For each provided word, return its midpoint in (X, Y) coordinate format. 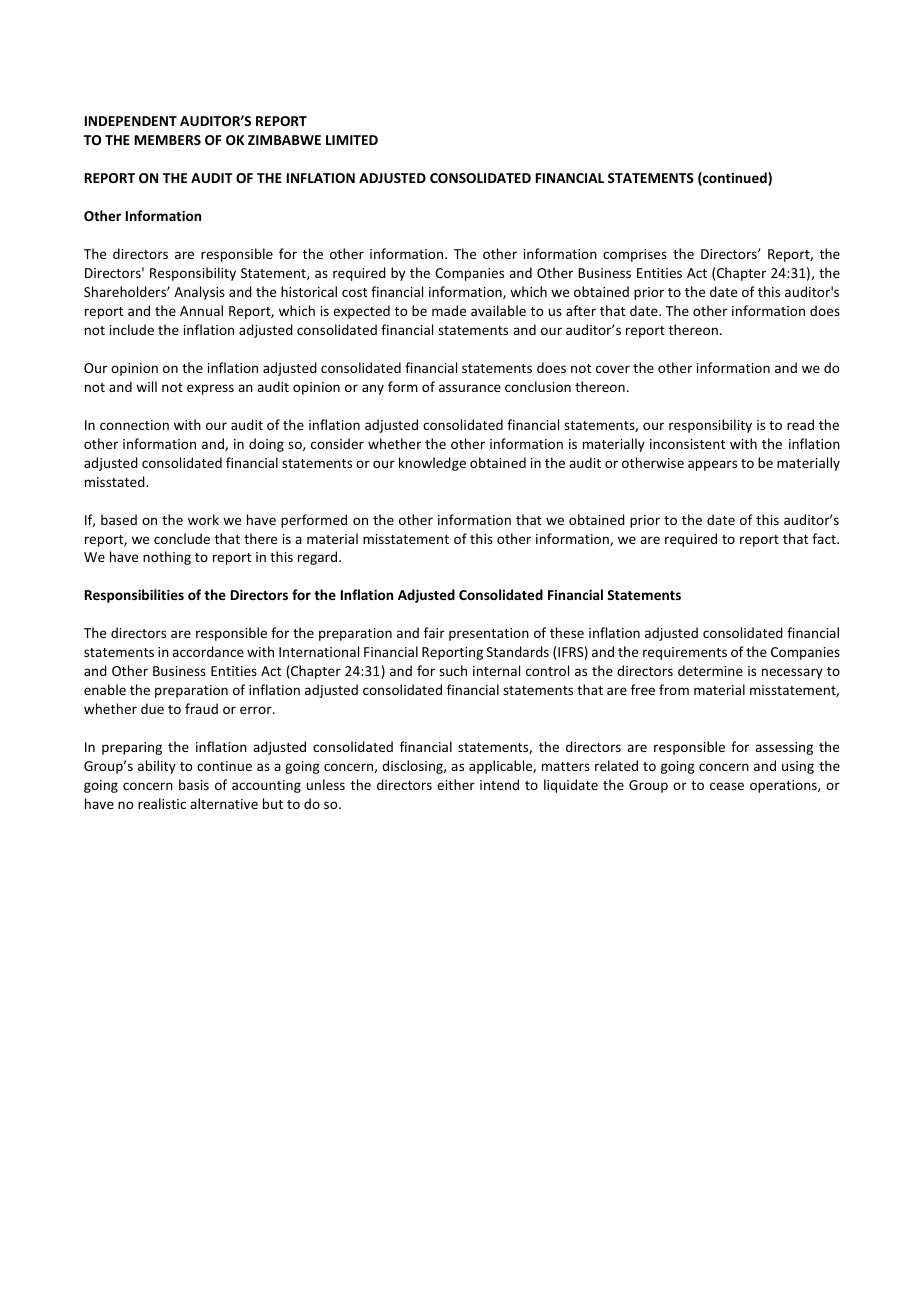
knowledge (432, 464)
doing (266, 445)
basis (194, 784)
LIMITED (352, 140)
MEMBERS (168, 140)
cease (727, 786)
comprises (635, 255)
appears (712, 465)
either (456, 784)
